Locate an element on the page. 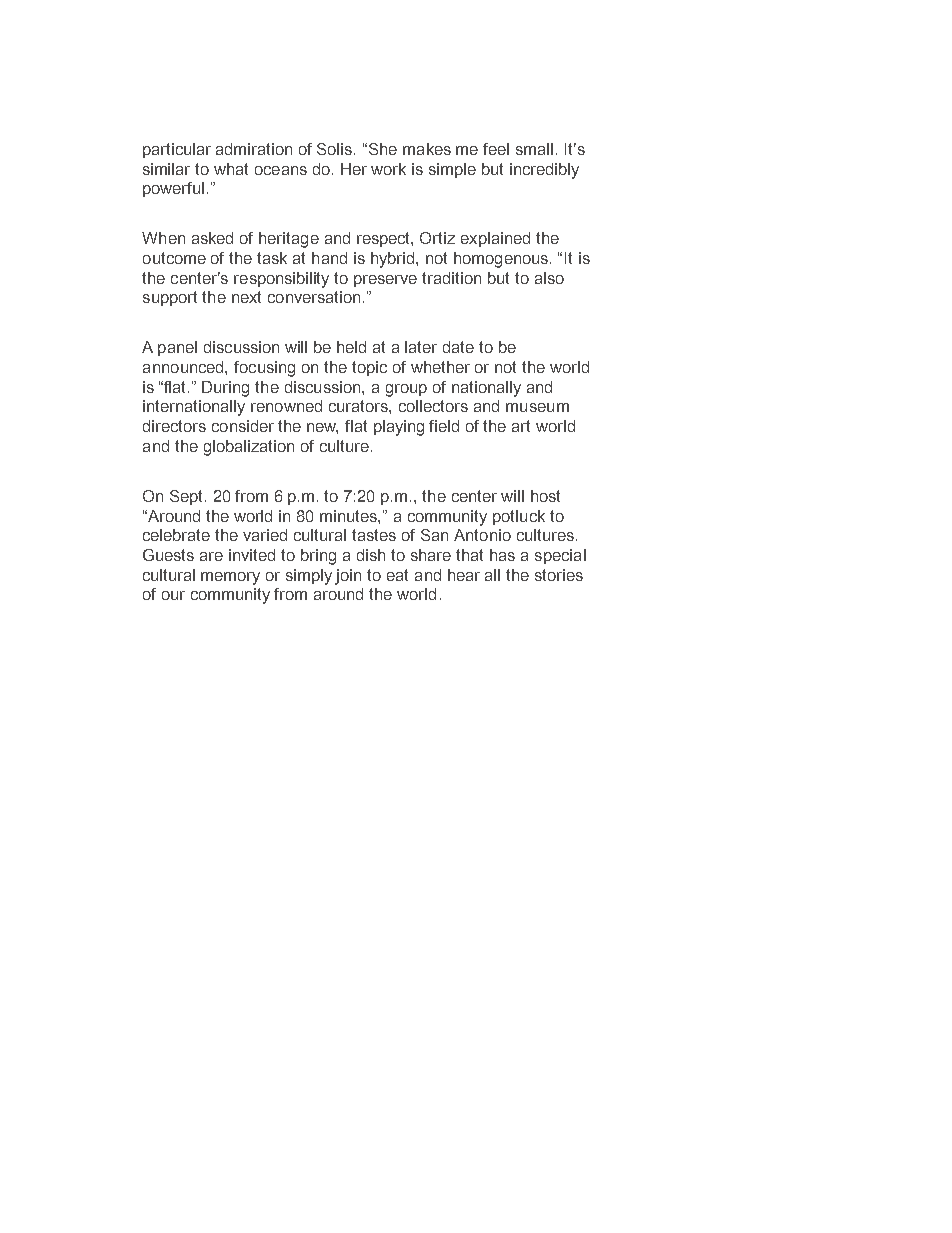  memory is located at coordinates (230, 578).
